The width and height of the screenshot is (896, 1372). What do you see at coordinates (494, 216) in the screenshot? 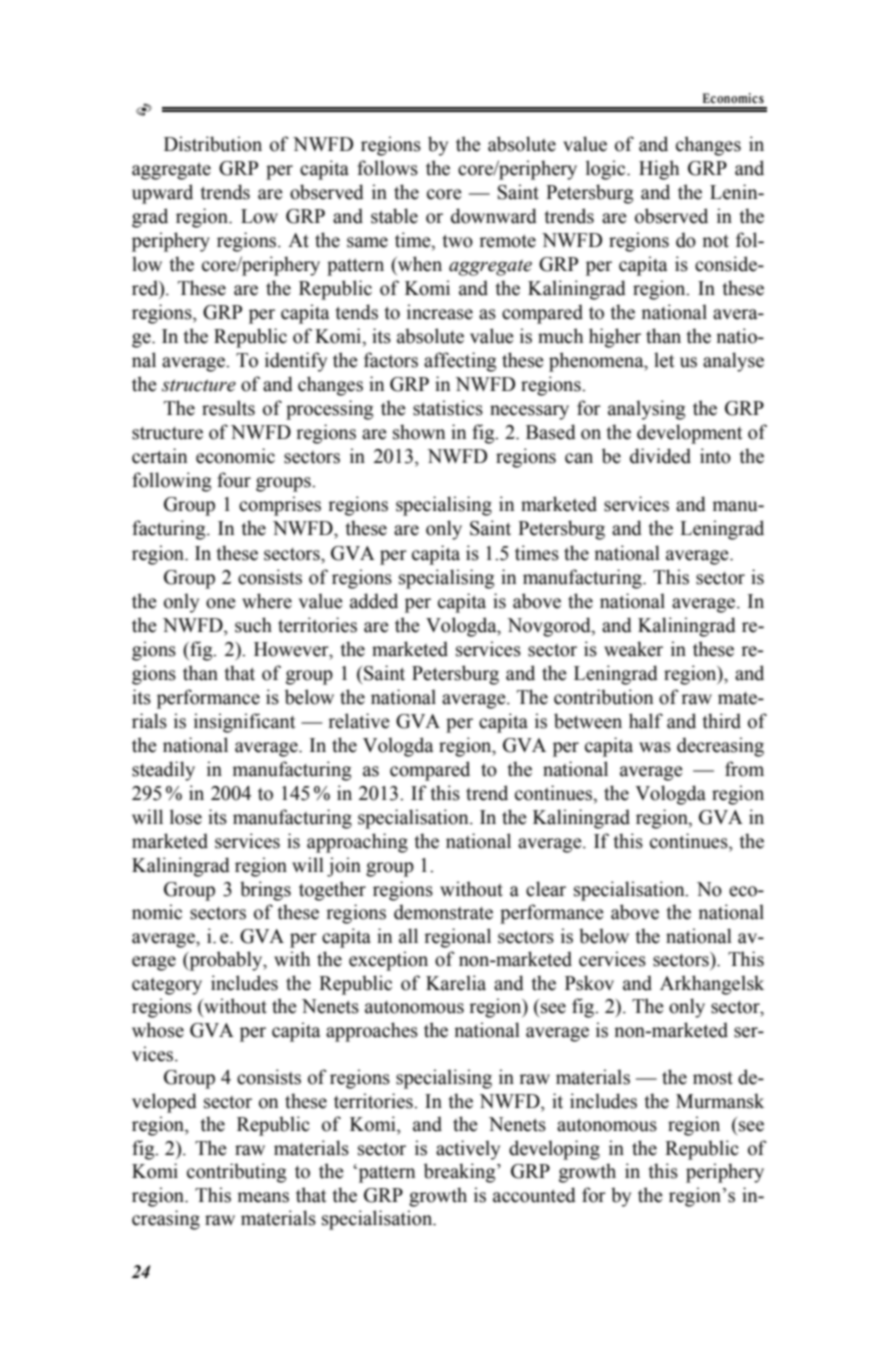
I see `downward` at bounding box center [494, 216].
